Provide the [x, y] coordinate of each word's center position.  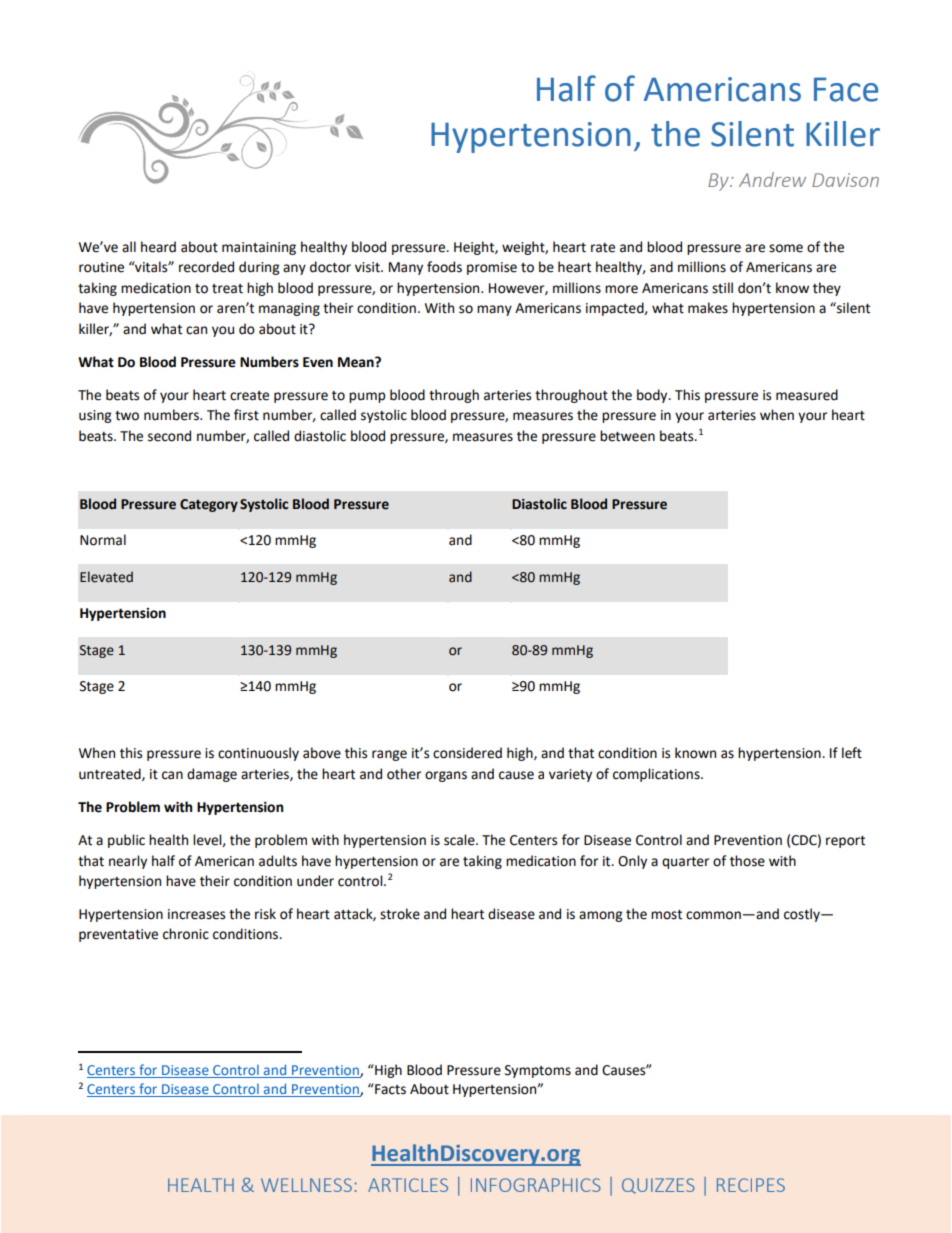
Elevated [106, 577]
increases [196, 914]
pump [367, 397]
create [249, 396]
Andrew [772, 179]
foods [444, 267]
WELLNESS [306, 1185]
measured [807, 395]
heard [158, 247]
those [747, 861]
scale [460, 840]
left [852, 753]
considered [467, 753]
